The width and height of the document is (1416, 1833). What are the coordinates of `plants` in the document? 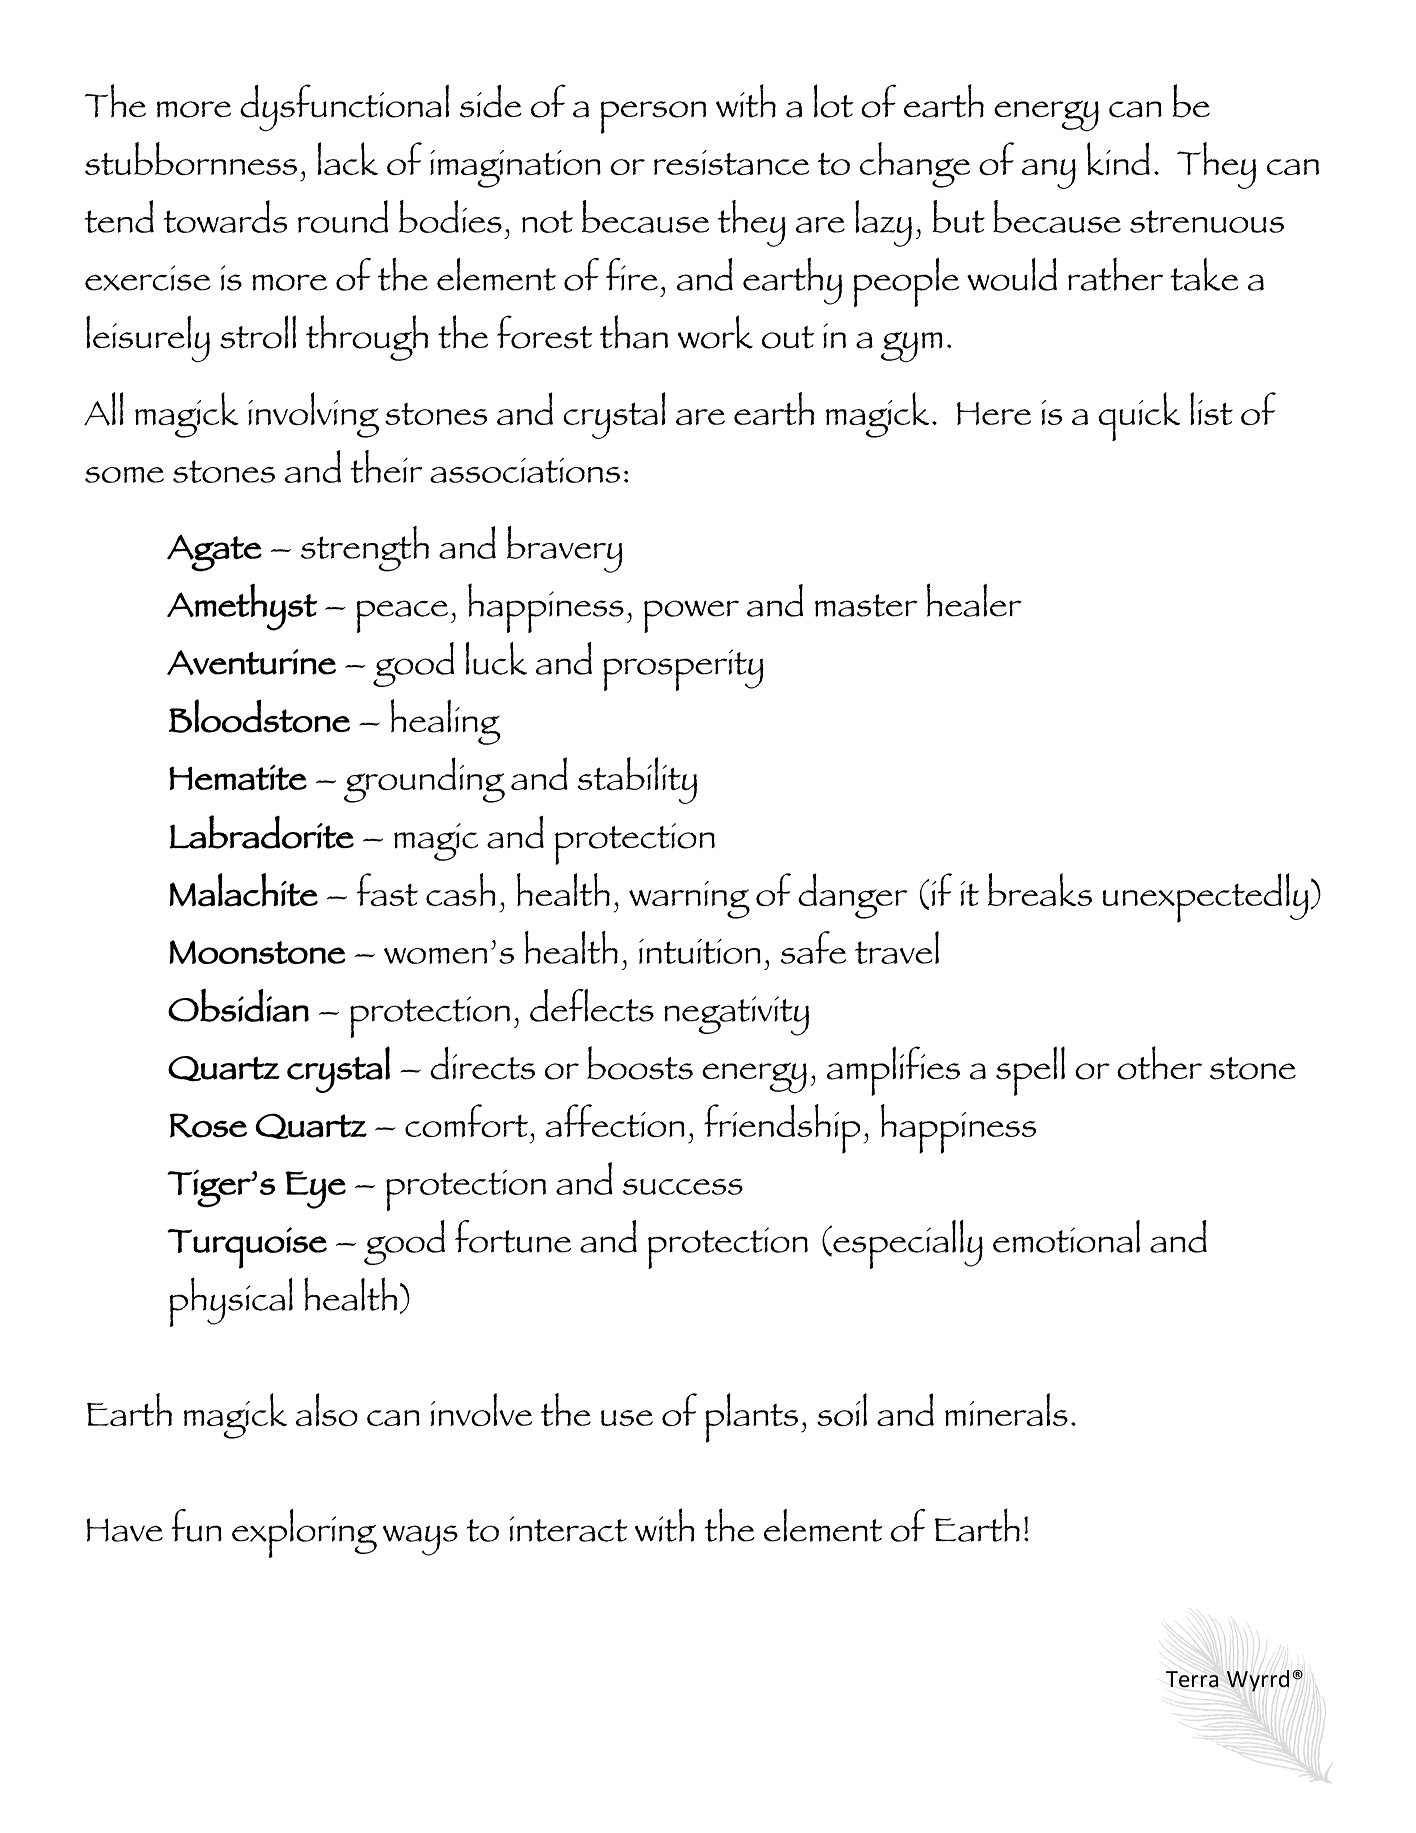 It's located at (751, 1418).
